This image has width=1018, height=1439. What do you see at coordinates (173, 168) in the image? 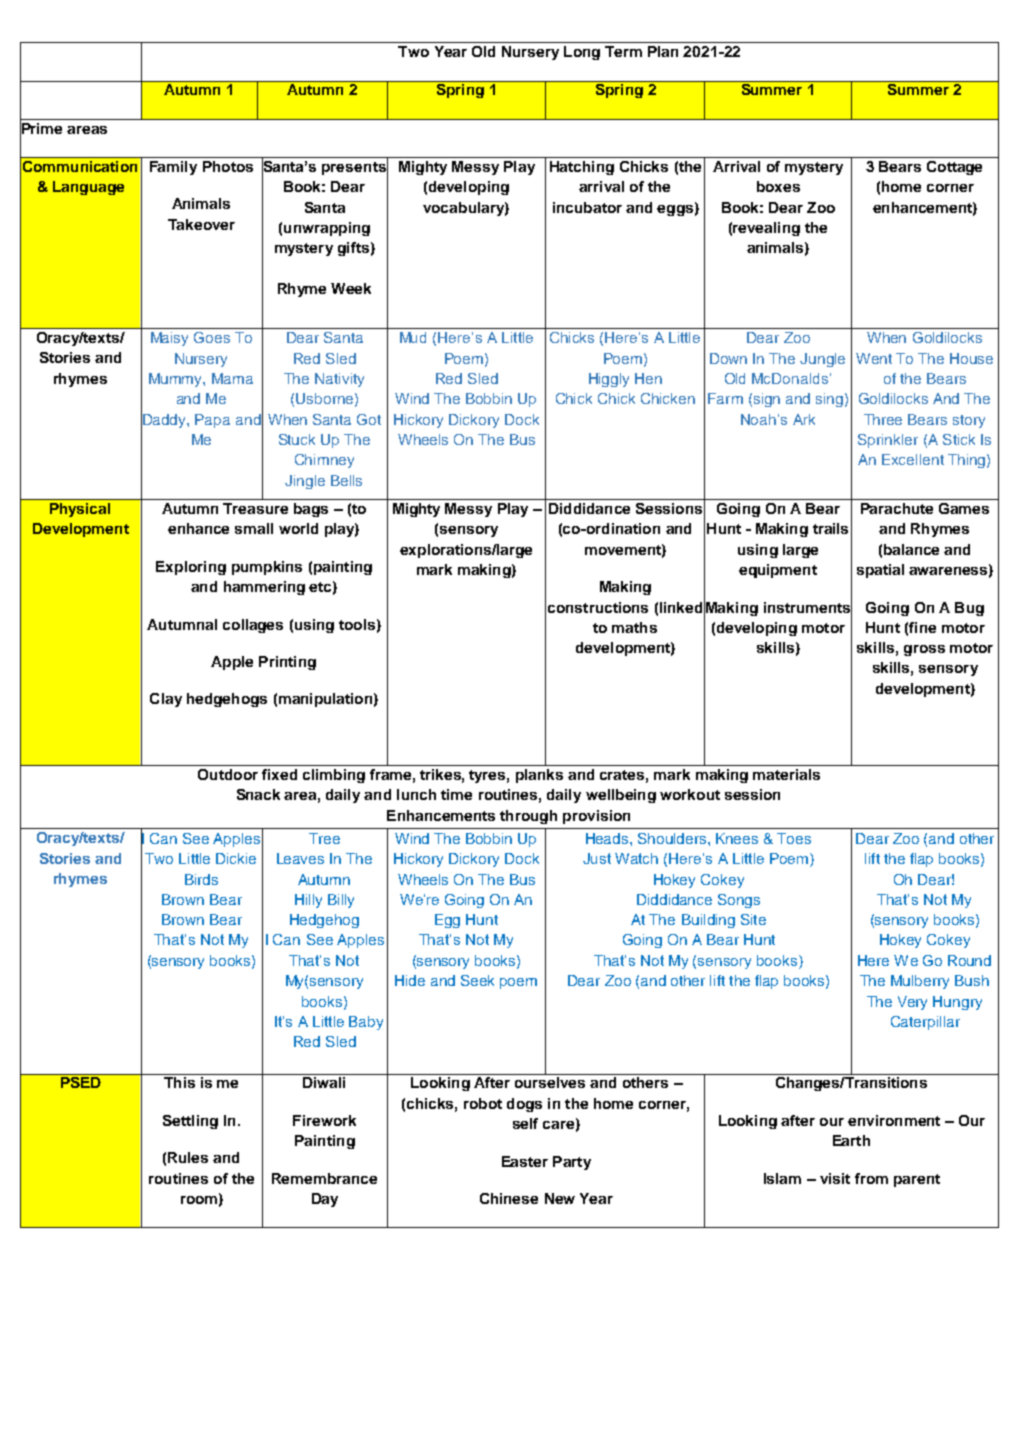
I see `Family` at bounding box center [173, 168].
